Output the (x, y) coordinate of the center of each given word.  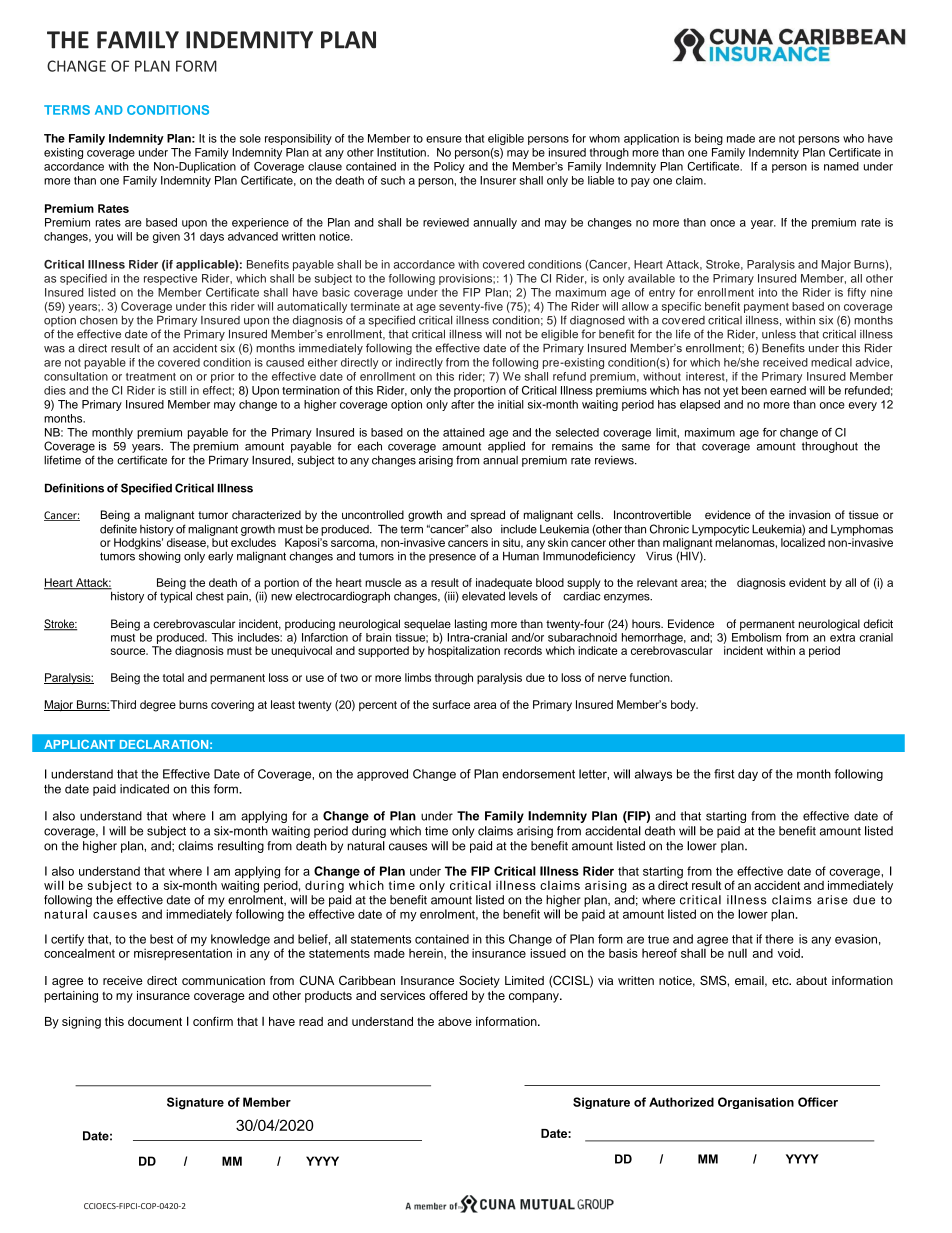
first (724, 774)
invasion (809, 514)
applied (506, 447)
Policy (449, 167)
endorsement (538, 774)
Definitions (74, 488)
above (455, 1021)
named (841, 166)
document (155, 1021)
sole (250, 138)
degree (158, 706)
